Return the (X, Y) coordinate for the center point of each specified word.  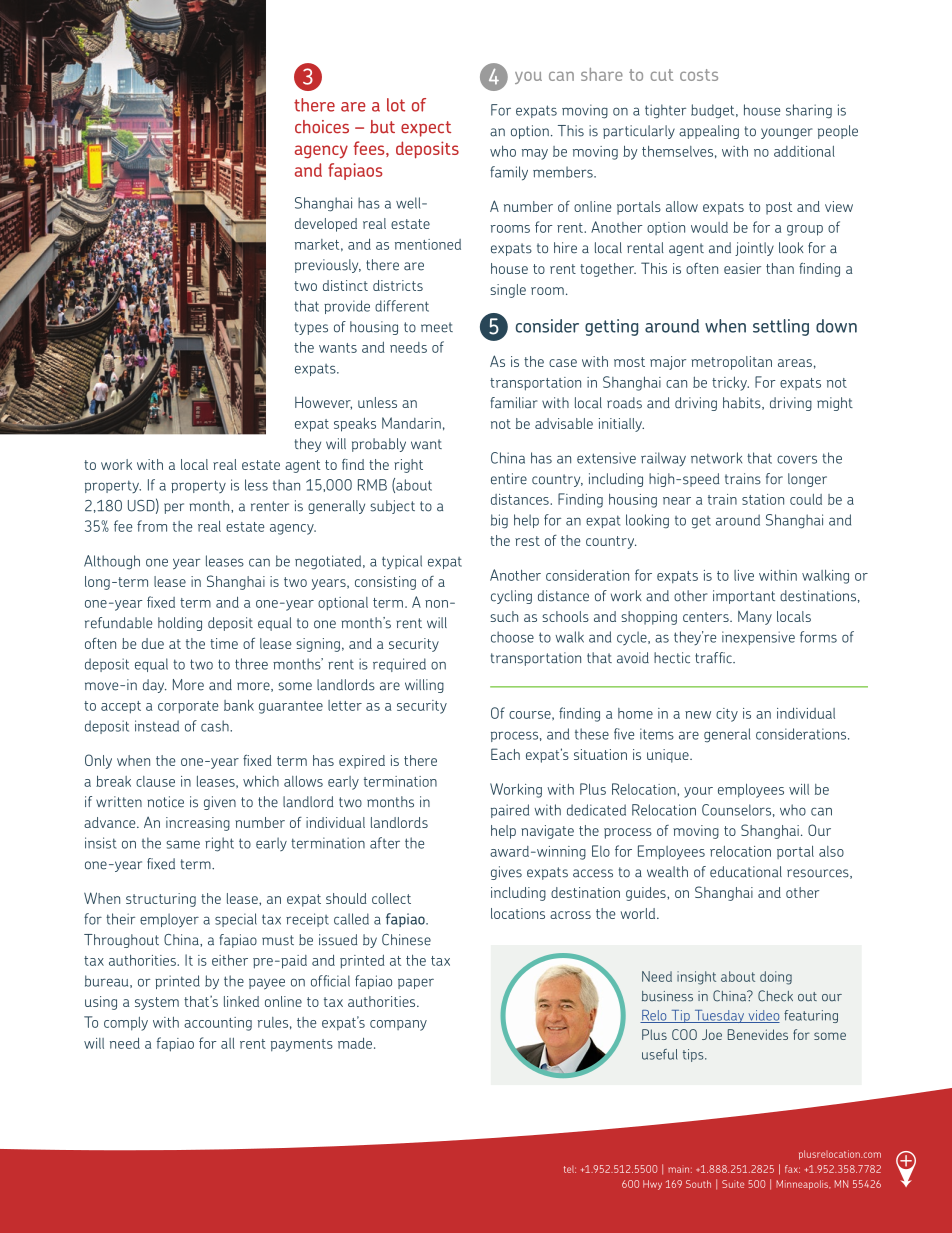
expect (426, 129)
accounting (218, 1024)
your (698, 792)
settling (781, 327)
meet (437, 327)
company (398, 1025)
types (311, 328)
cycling (511, 597)
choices (322, 127)
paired (510, 811)
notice (166, 802)
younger (787, 133)
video (763, 1016)
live (744, 575)
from (152, 526)
